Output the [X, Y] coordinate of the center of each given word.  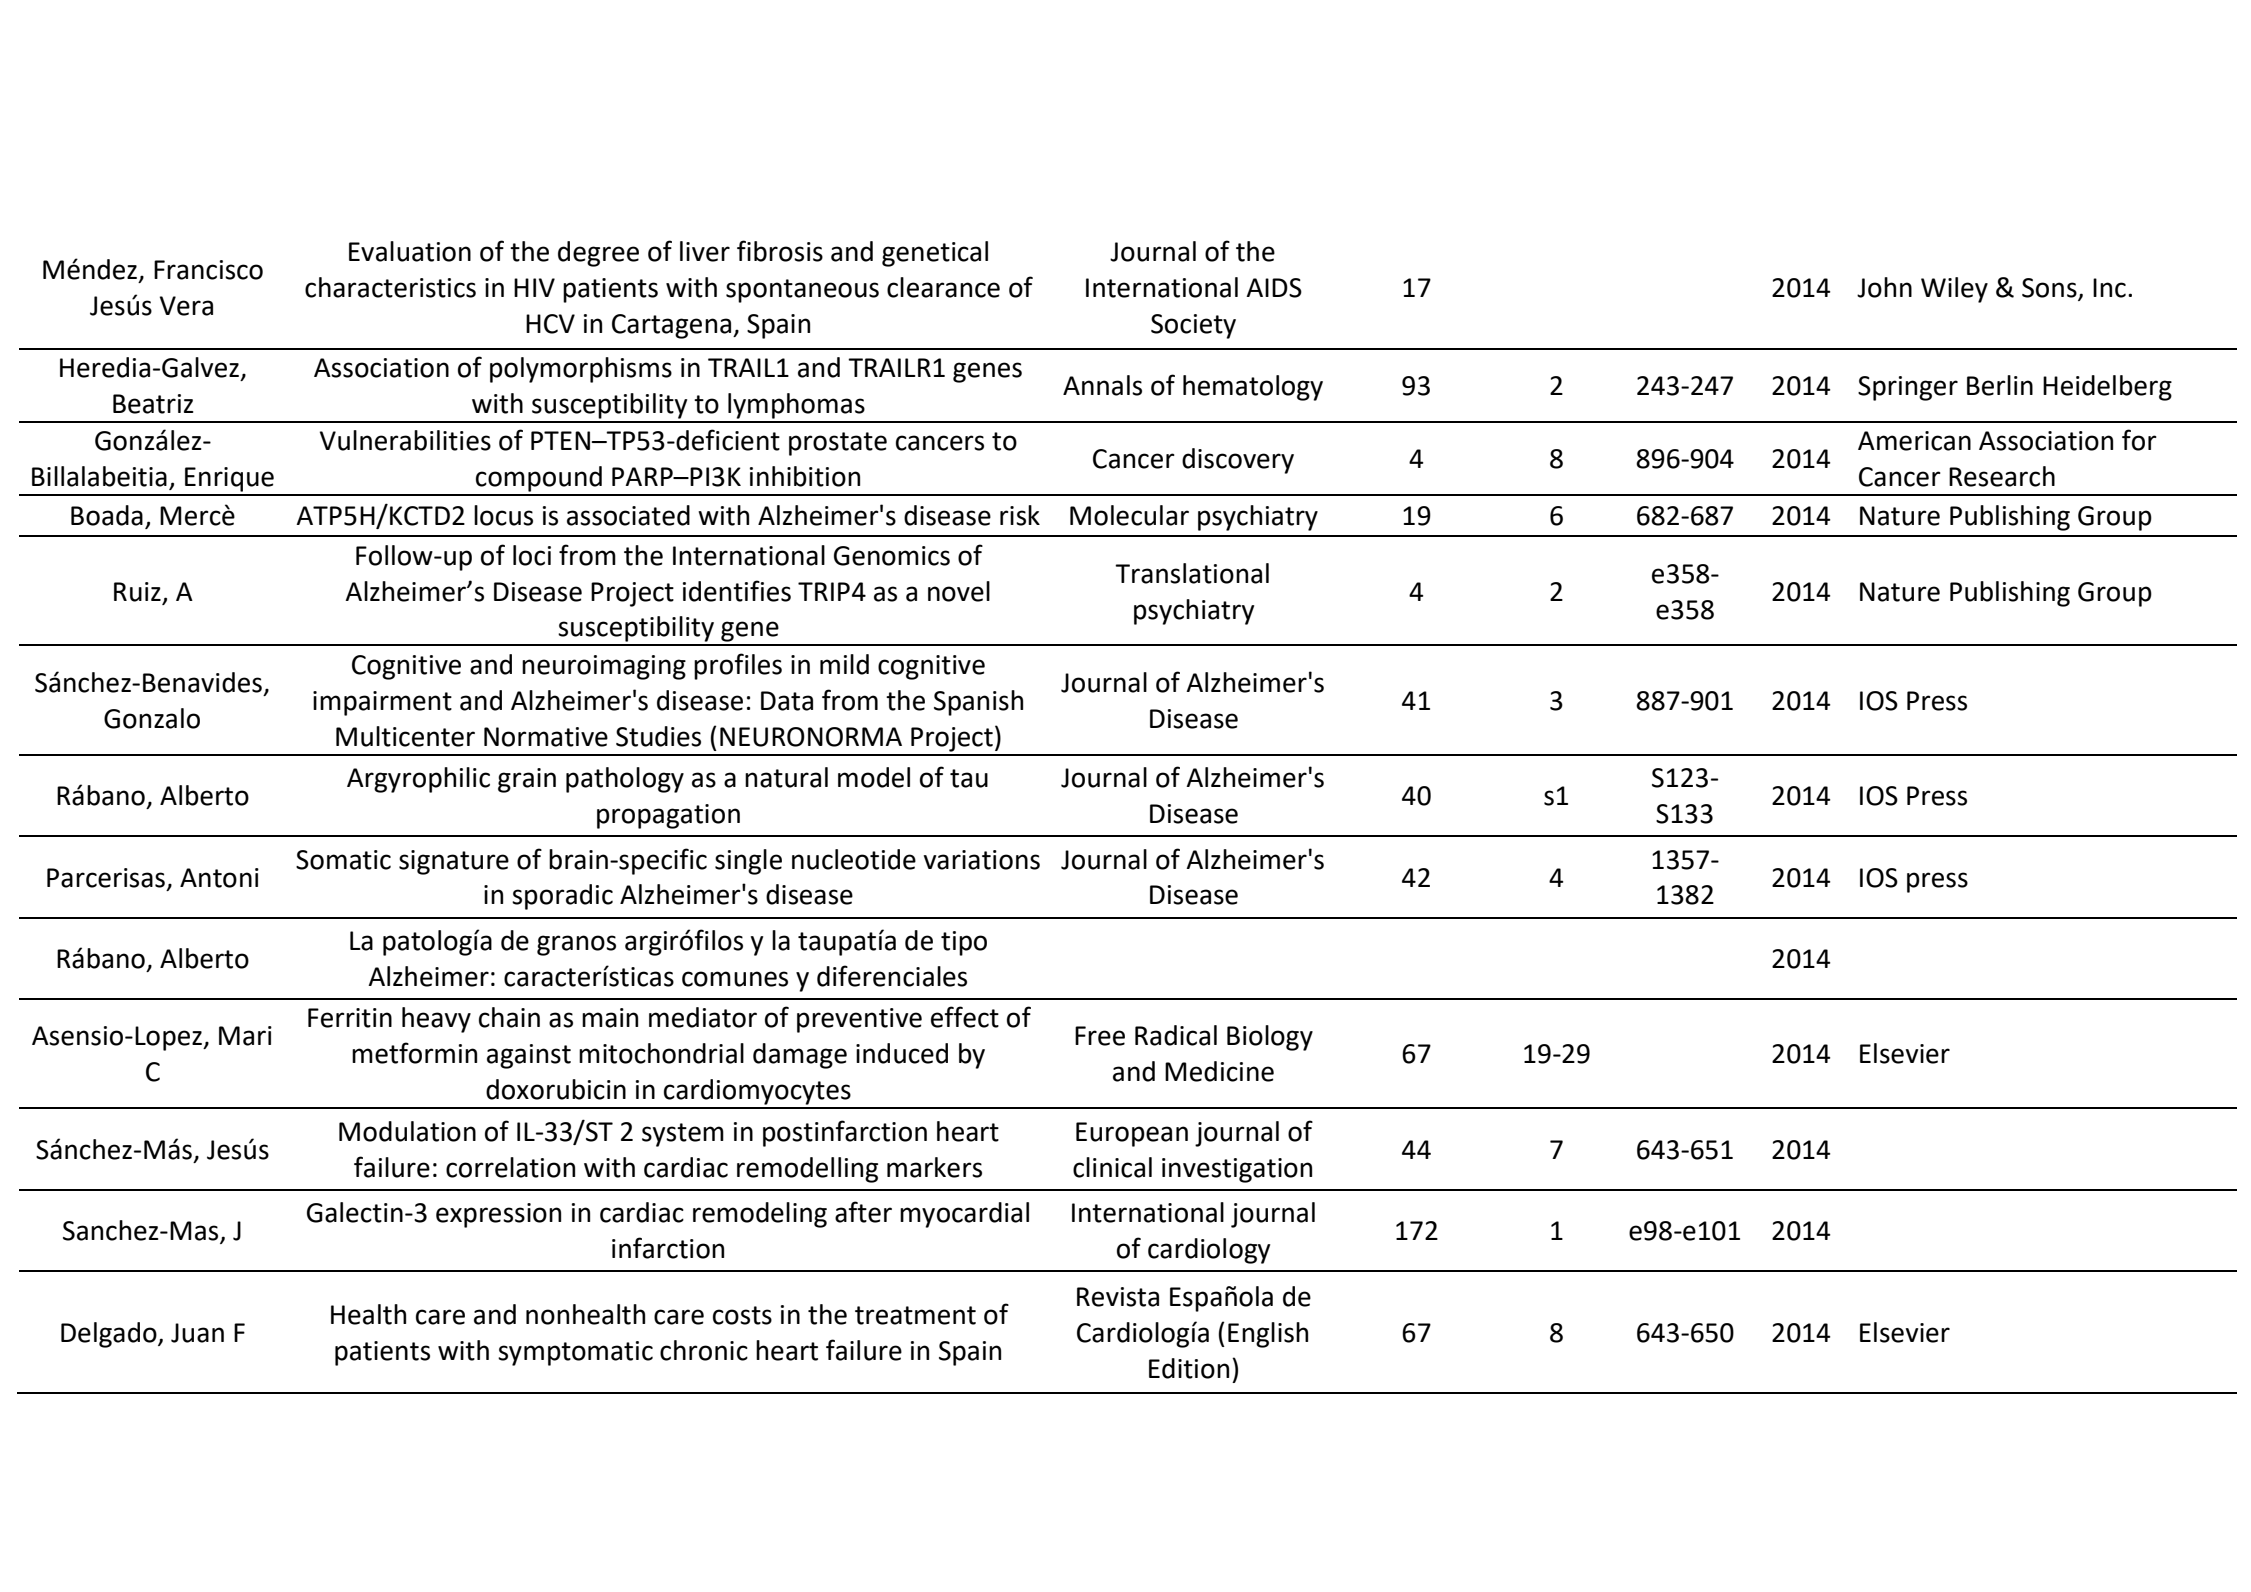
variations [982, 860]
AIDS [1274, 288]
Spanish [978, 703]
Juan [197, 1333]
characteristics [390, 287]
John [1884, 287]
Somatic [343, 860]
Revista [1118, 1297]
